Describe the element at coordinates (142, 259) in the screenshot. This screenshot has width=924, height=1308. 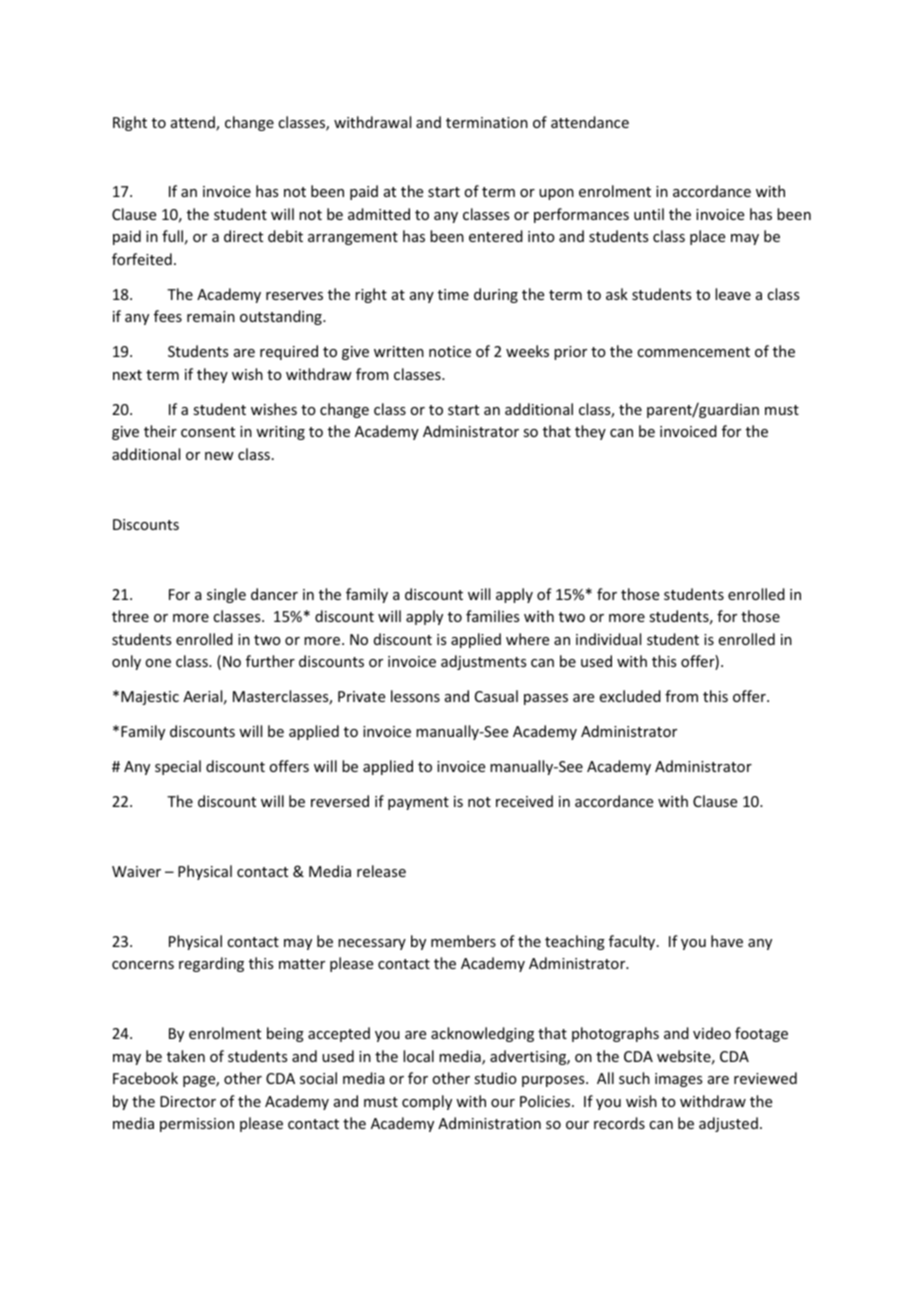
I see `forfeited` at that location.
